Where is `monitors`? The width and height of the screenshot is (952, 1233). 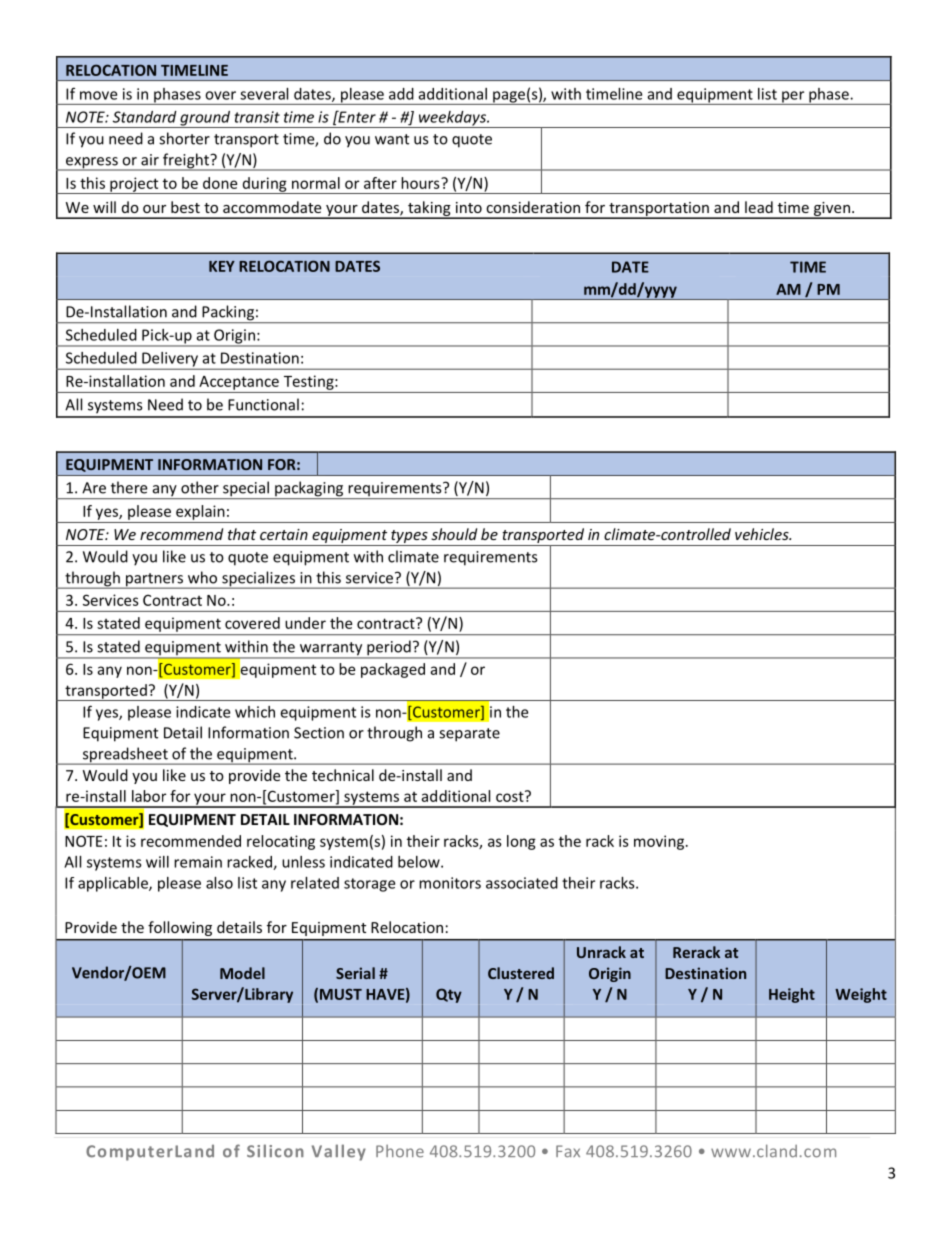
monitors is located at coordinates (450, 883).
